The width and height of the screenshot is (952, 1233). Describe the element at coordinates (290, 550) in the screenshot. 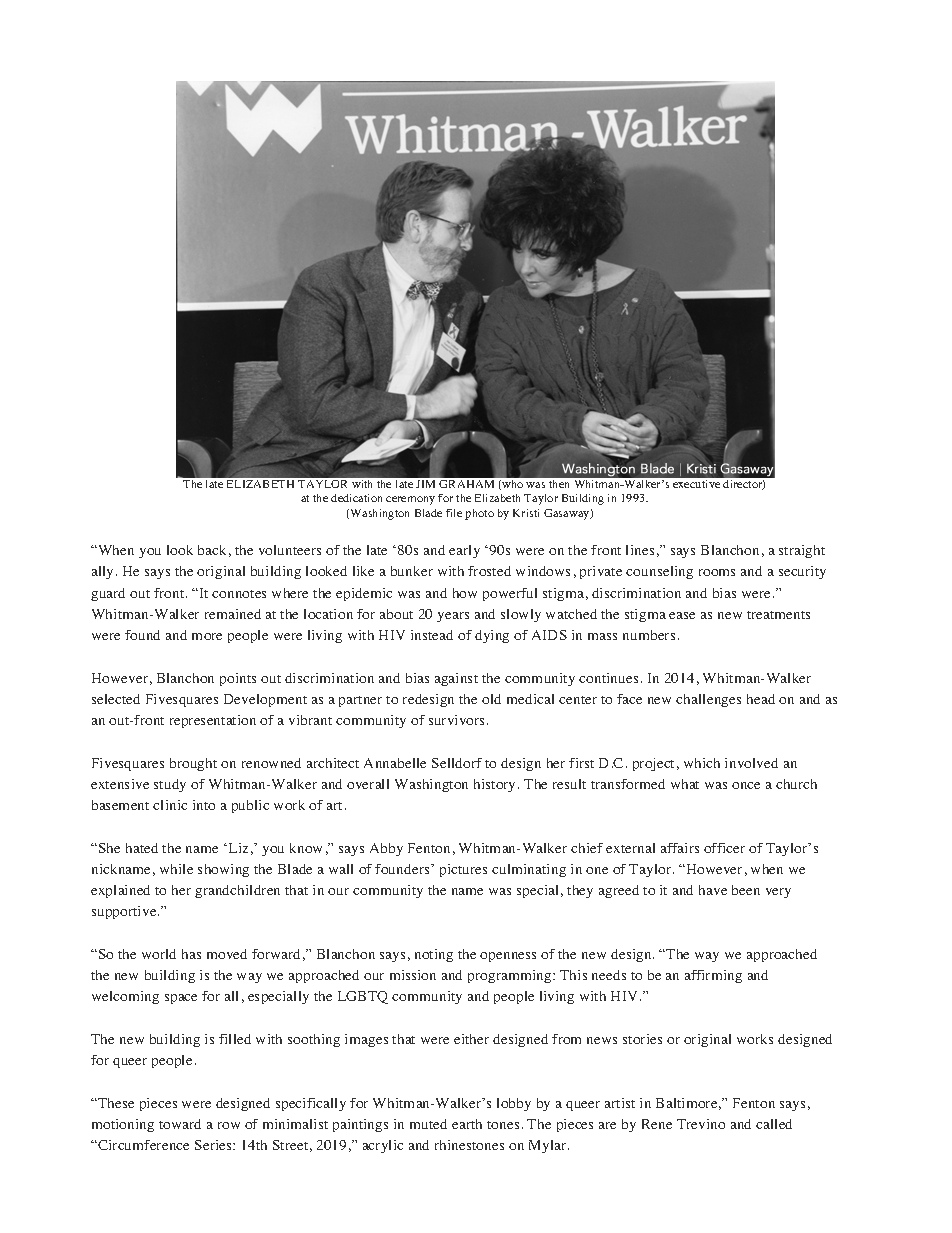

I see `volunteers` at that location.
